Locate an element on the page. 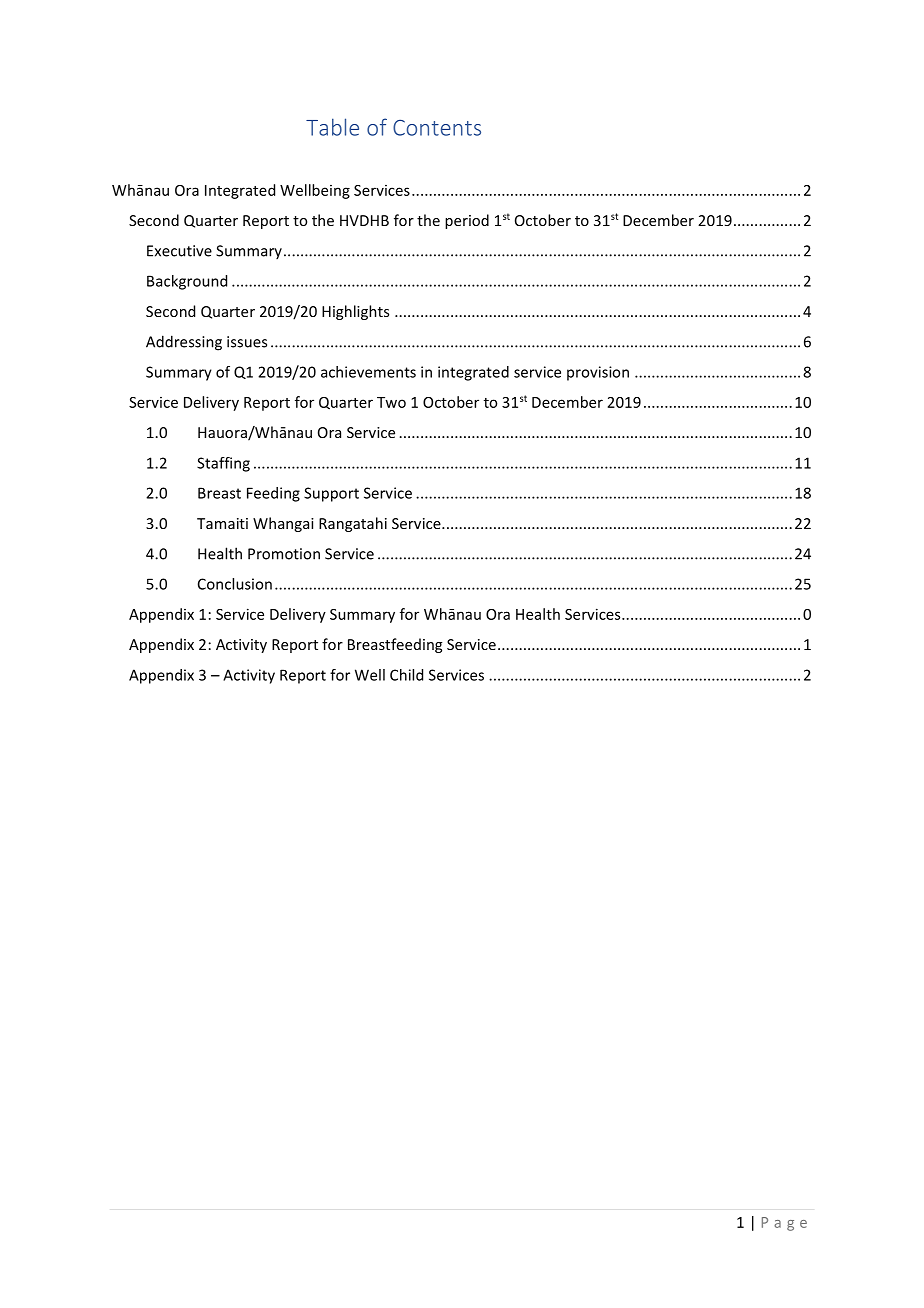 The width and height of the page is (924, 1308). Promotion is located at coordinates (284, 554).
